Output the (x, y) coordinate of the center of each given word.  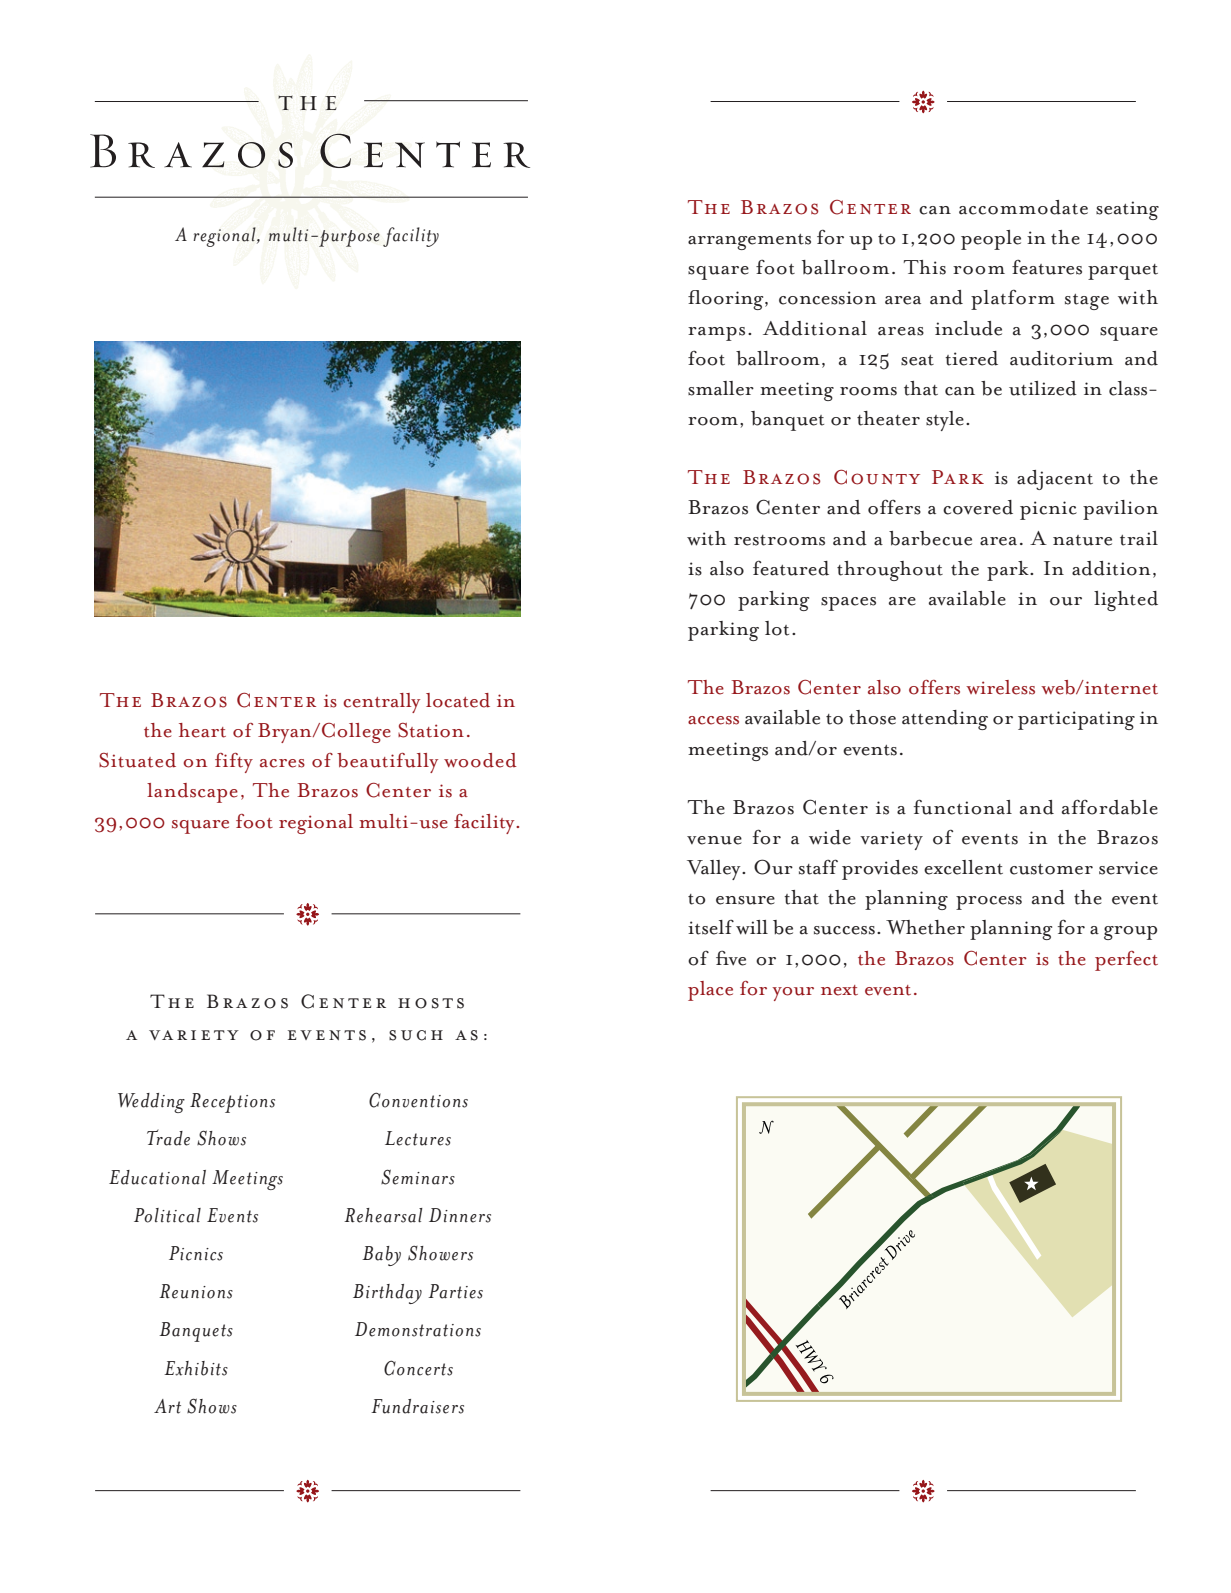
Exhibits (196, 1368)
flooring (727, 300)
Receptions (232, 1103)
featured (791, 568)
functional (963, 807)
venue (714, 840)
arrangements (749, 242)
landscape (192, 793)
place (710, 991)
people (991, 240)
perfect (1126, 961)
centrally (381, 703)
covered (978, 507)
